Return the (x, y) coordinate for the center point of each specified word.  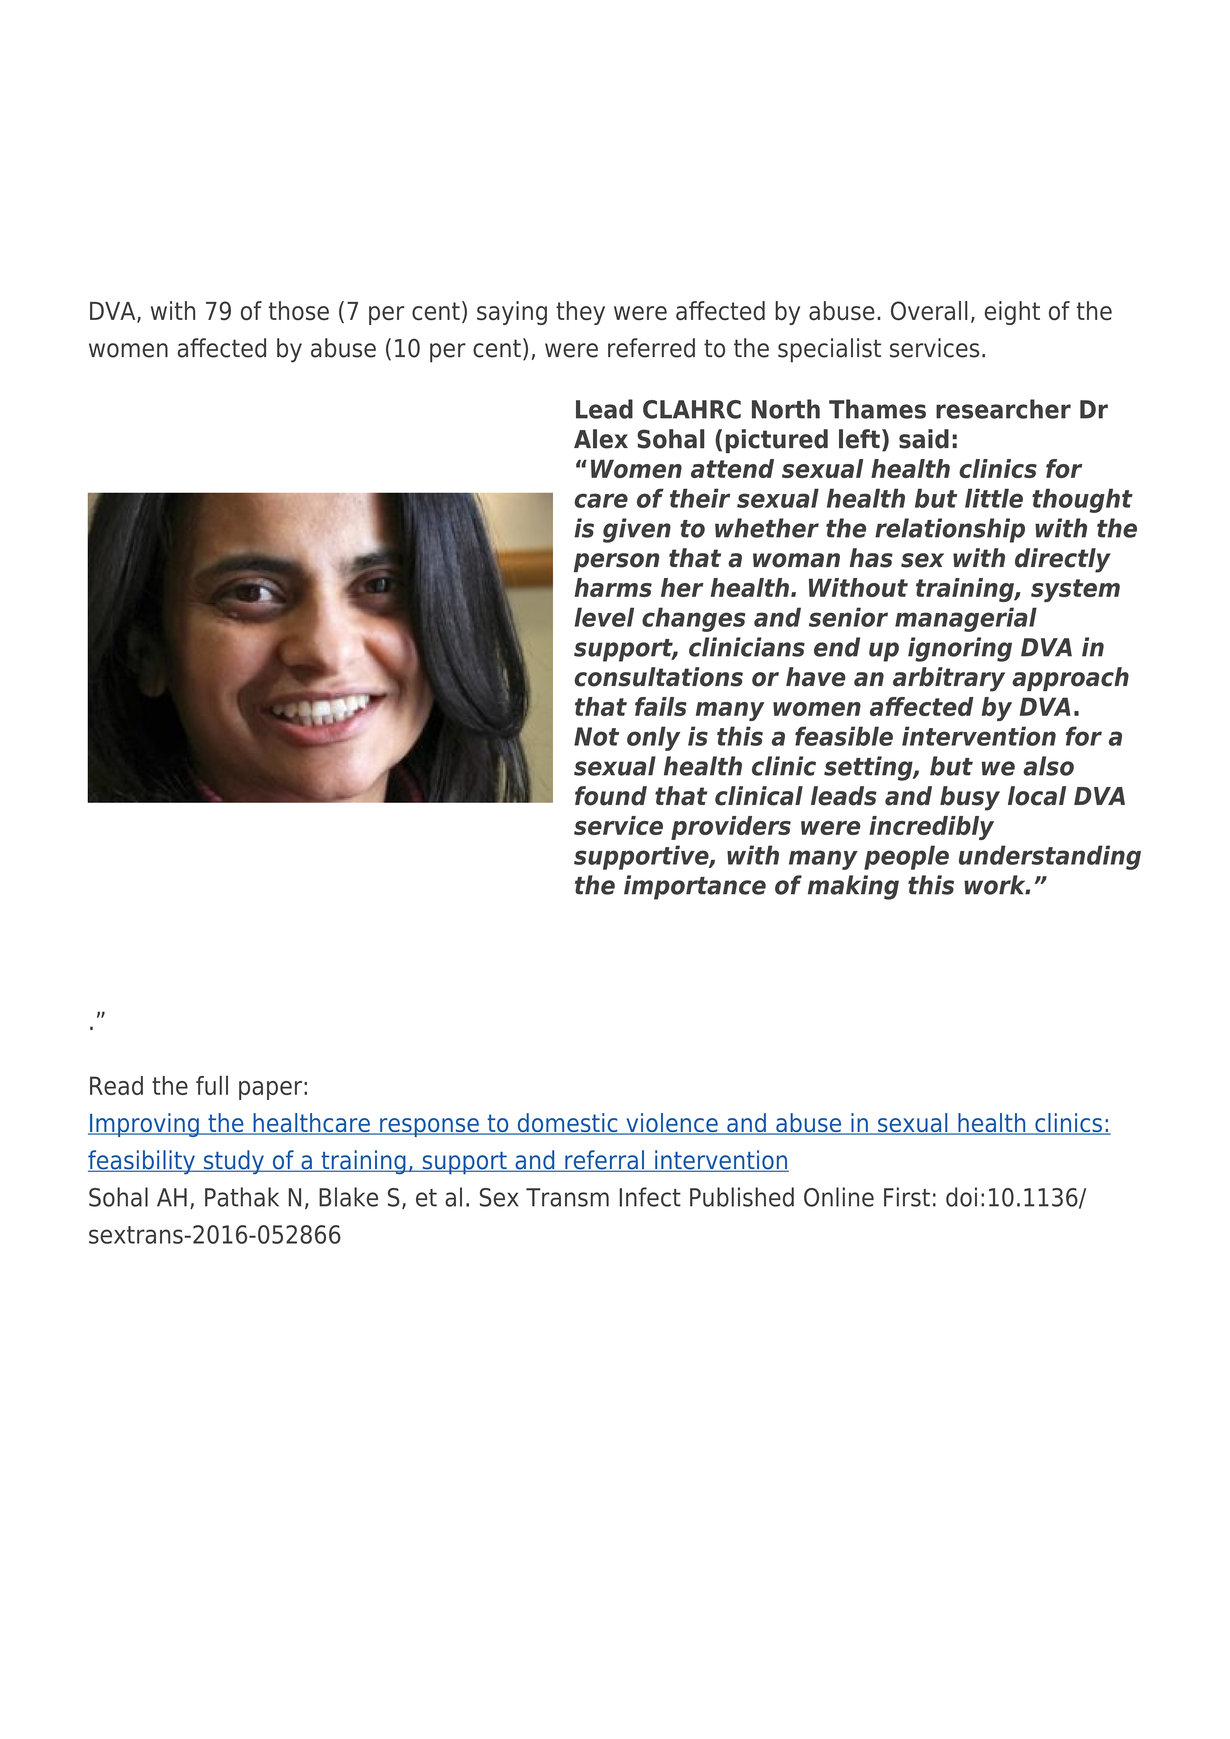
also (1048, 766)
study (233, 1162)
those (299, 311)
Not (596, 736)
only (653, 738)
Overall (929, 311)
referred (651, 348)
